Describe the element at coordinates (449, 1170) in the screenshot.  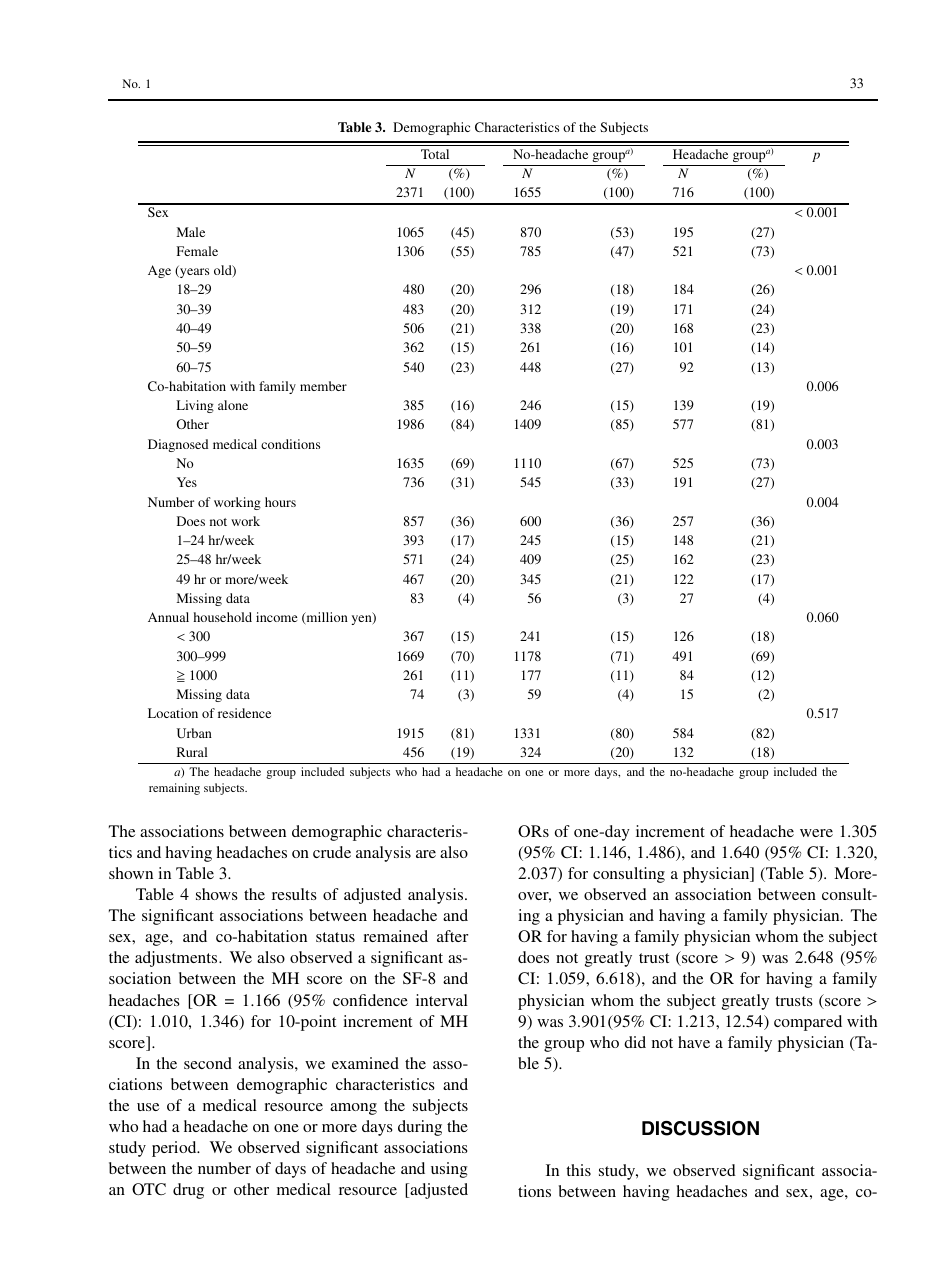
I see `using` at that location.
